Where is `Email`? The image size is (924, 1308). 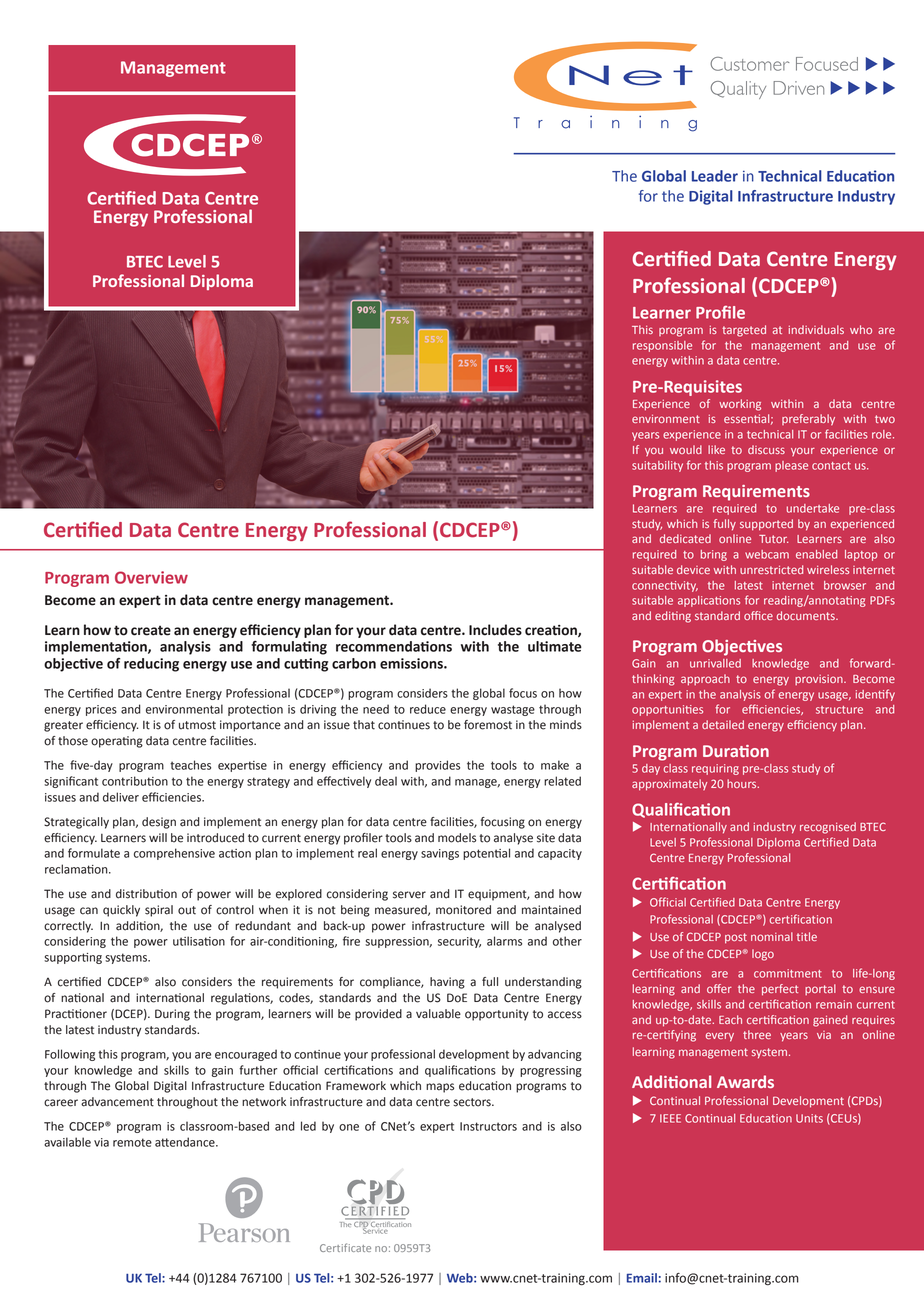
Email is located at coordinates (642, 1278).
